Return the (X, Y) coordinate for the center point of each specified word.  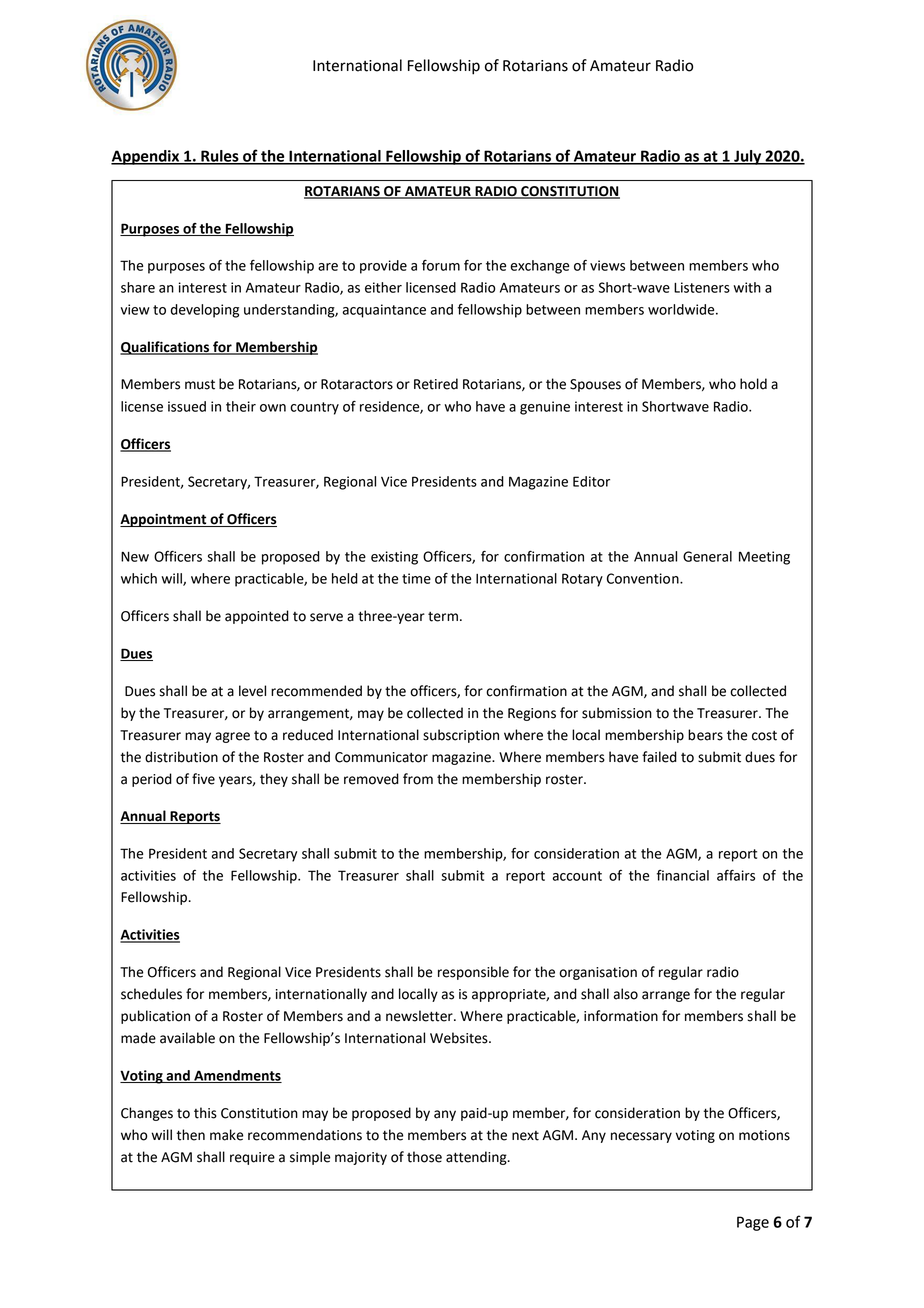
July (748, 157)
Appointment (164, 520)
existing (394, 558)
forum (441, 265)
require (252, 1158)
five (203, 779)
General (707, 556)
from (418, 779)
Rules (220, 157)
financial (683, 875)
